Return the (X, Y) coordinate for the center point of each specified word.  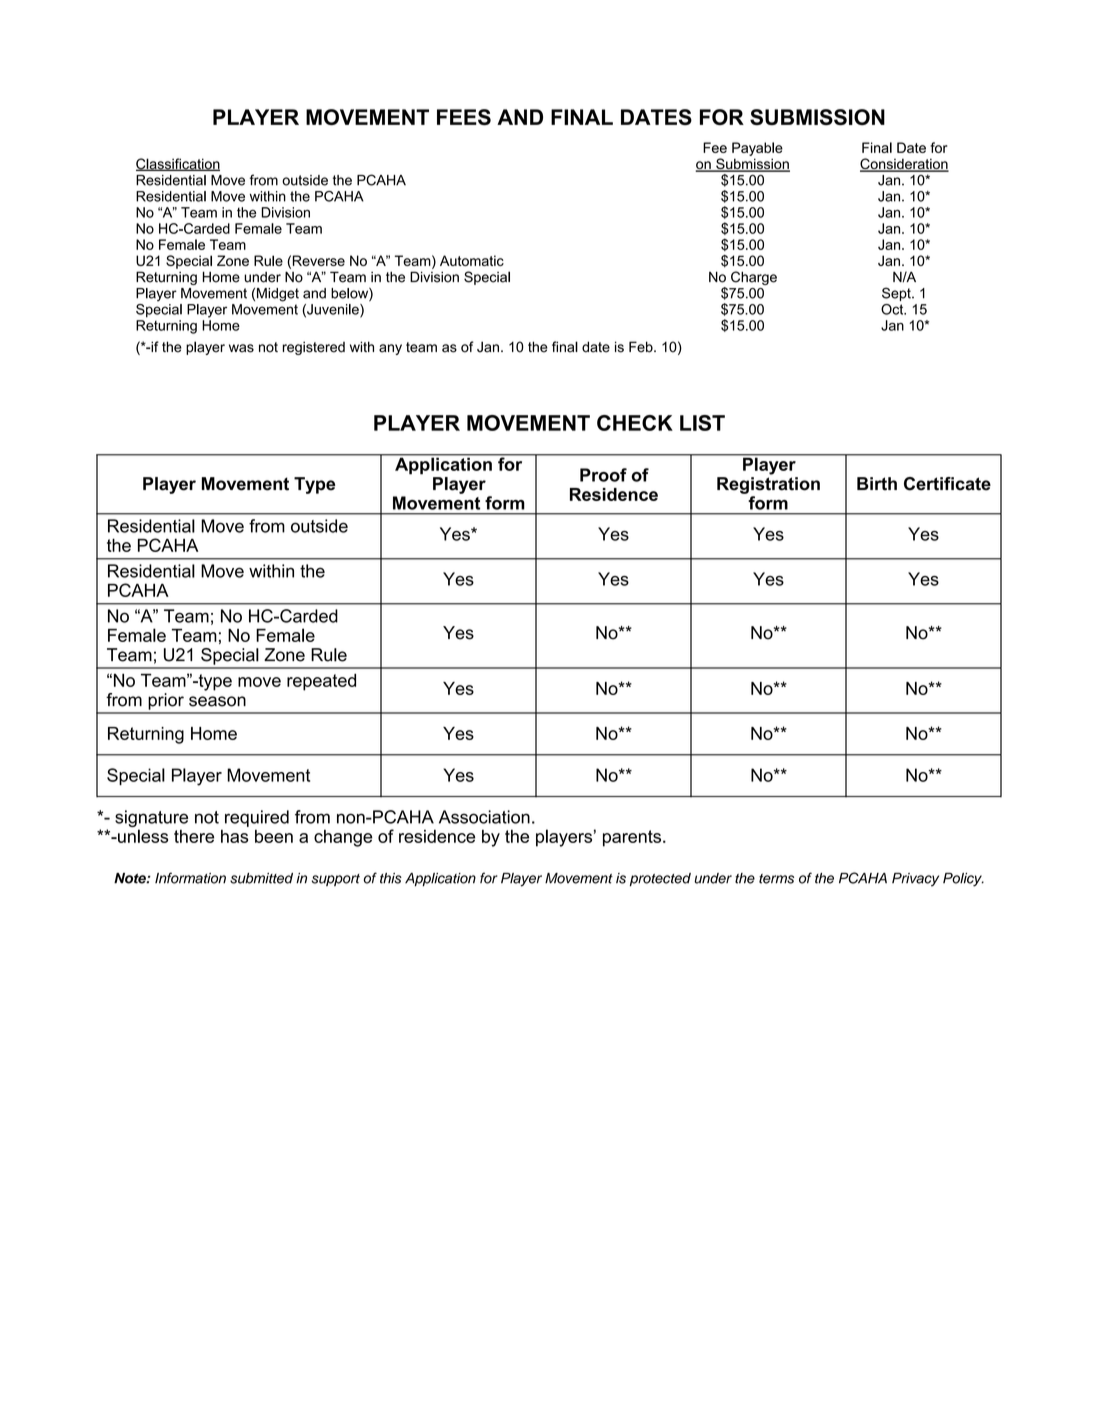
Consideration (904, 165)
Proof (603, 475)
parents (633, 838)
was (241, 348)
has (234, 836)
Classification (178, 164)
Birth (877, 484)
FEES (464, 117)
